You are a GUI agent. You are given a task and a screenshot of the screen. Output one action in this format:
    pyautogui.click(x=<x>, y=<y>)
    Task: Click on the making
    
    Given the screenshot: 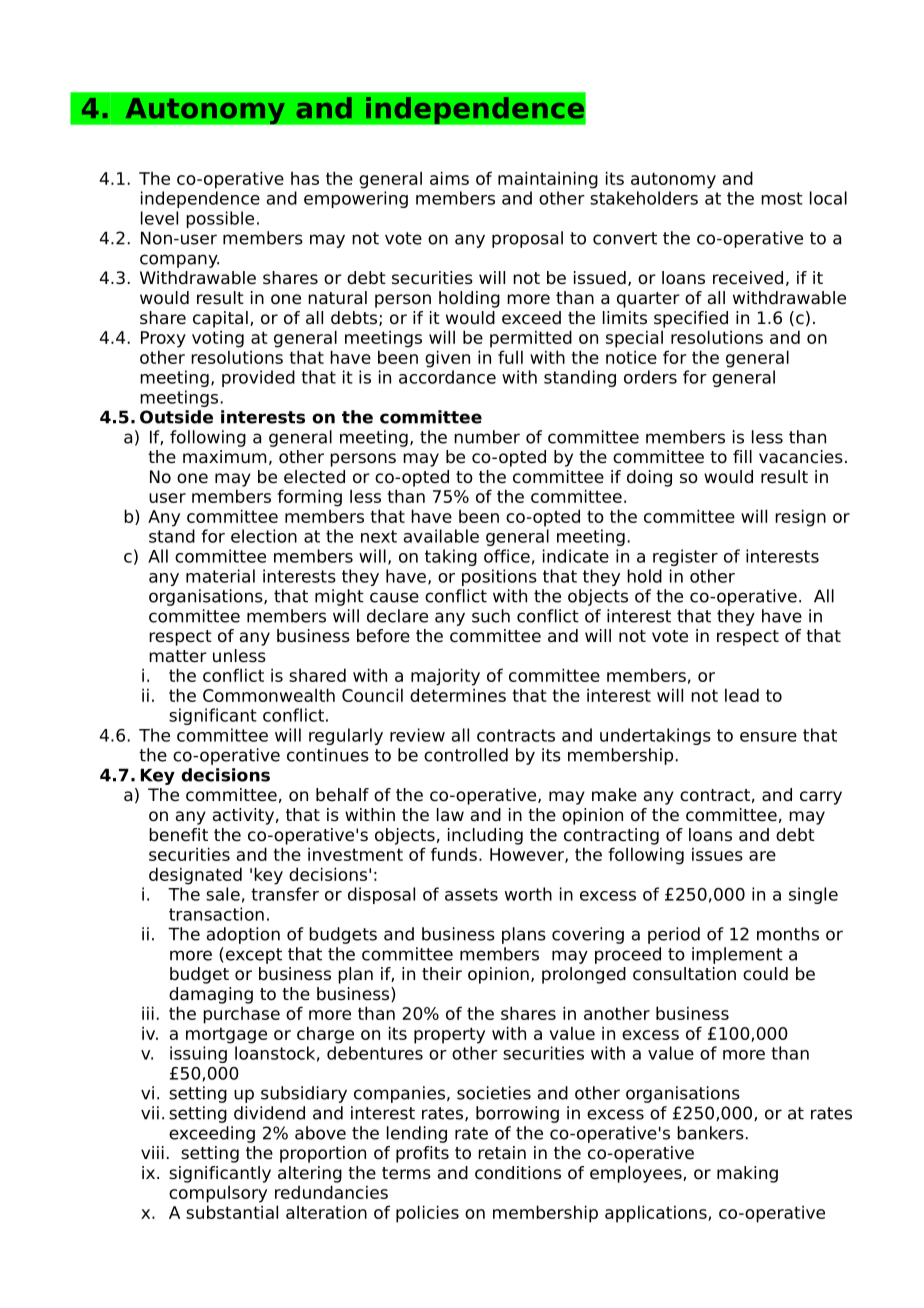 What is the action you would take?
    pyautogui.click(x=747, y=1174)
